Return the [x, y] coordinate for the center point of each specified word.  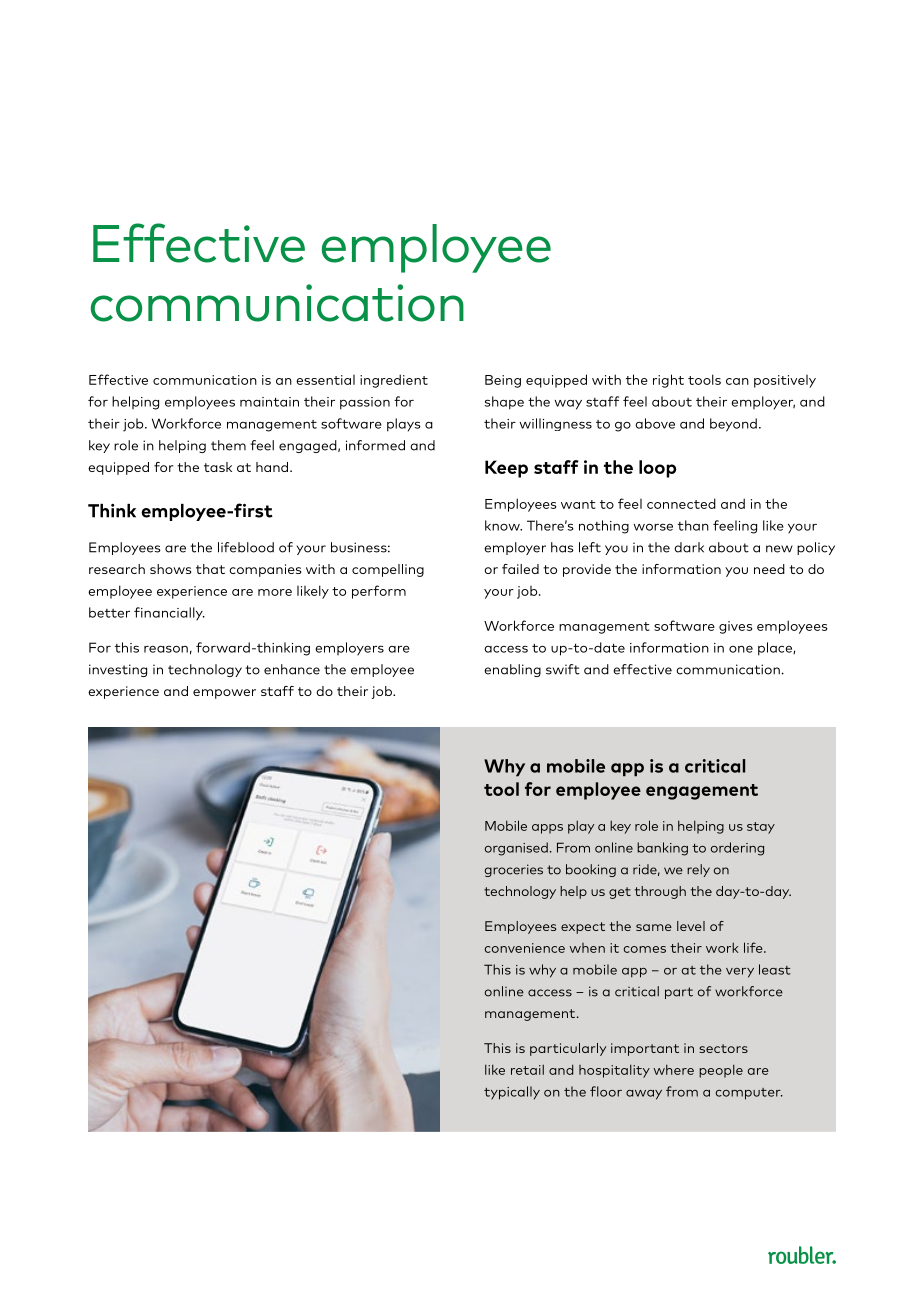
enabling [512, 670]
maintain [269, 402]
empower [224, 694]
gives [736, 627]
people [721, 1071]
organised [516, 849]
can [737, 381]
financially [169, 614]
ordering [737, 849]
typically [512, 1093]
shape [504, 403]
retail [527, 1069]
